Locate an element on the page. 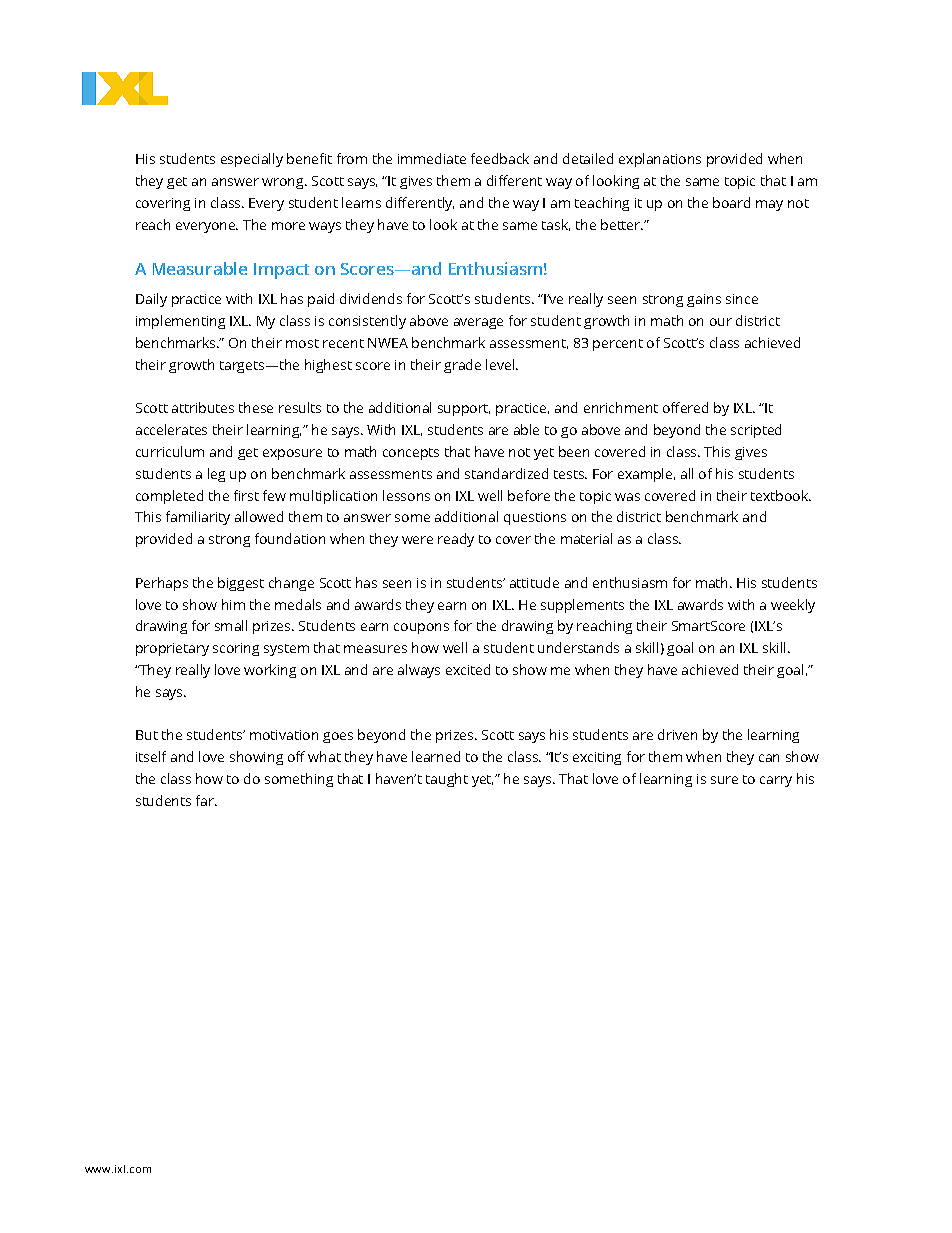 This document has height=1233, width=952. far is located at coordinates (206, 800).
